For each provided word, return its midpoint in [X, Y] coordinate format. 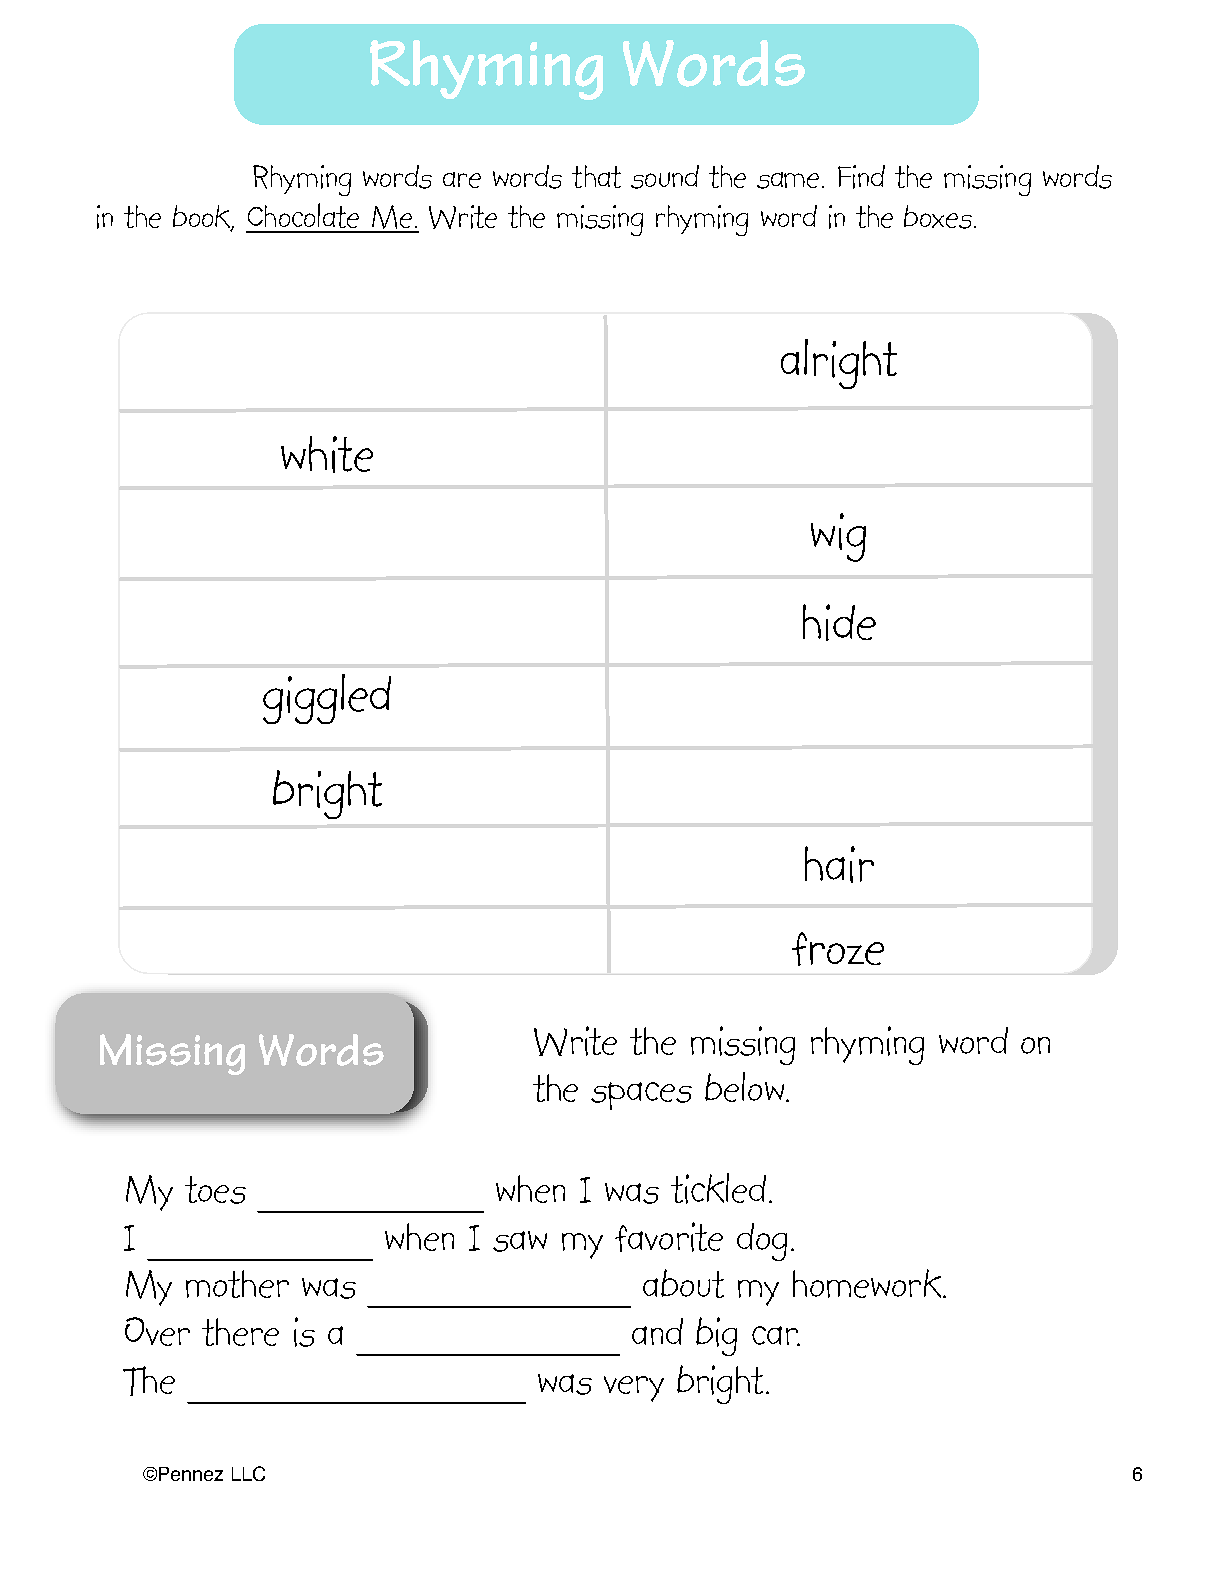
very [634, 1389]
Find [861, 177]
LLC [248, 1473]
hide [839, 622]
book [203, 217]
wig [838, 537]
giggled [327, 699]
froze [838, 949]
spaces [641, 1096]
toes [215, 1190]
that [596, 176]
